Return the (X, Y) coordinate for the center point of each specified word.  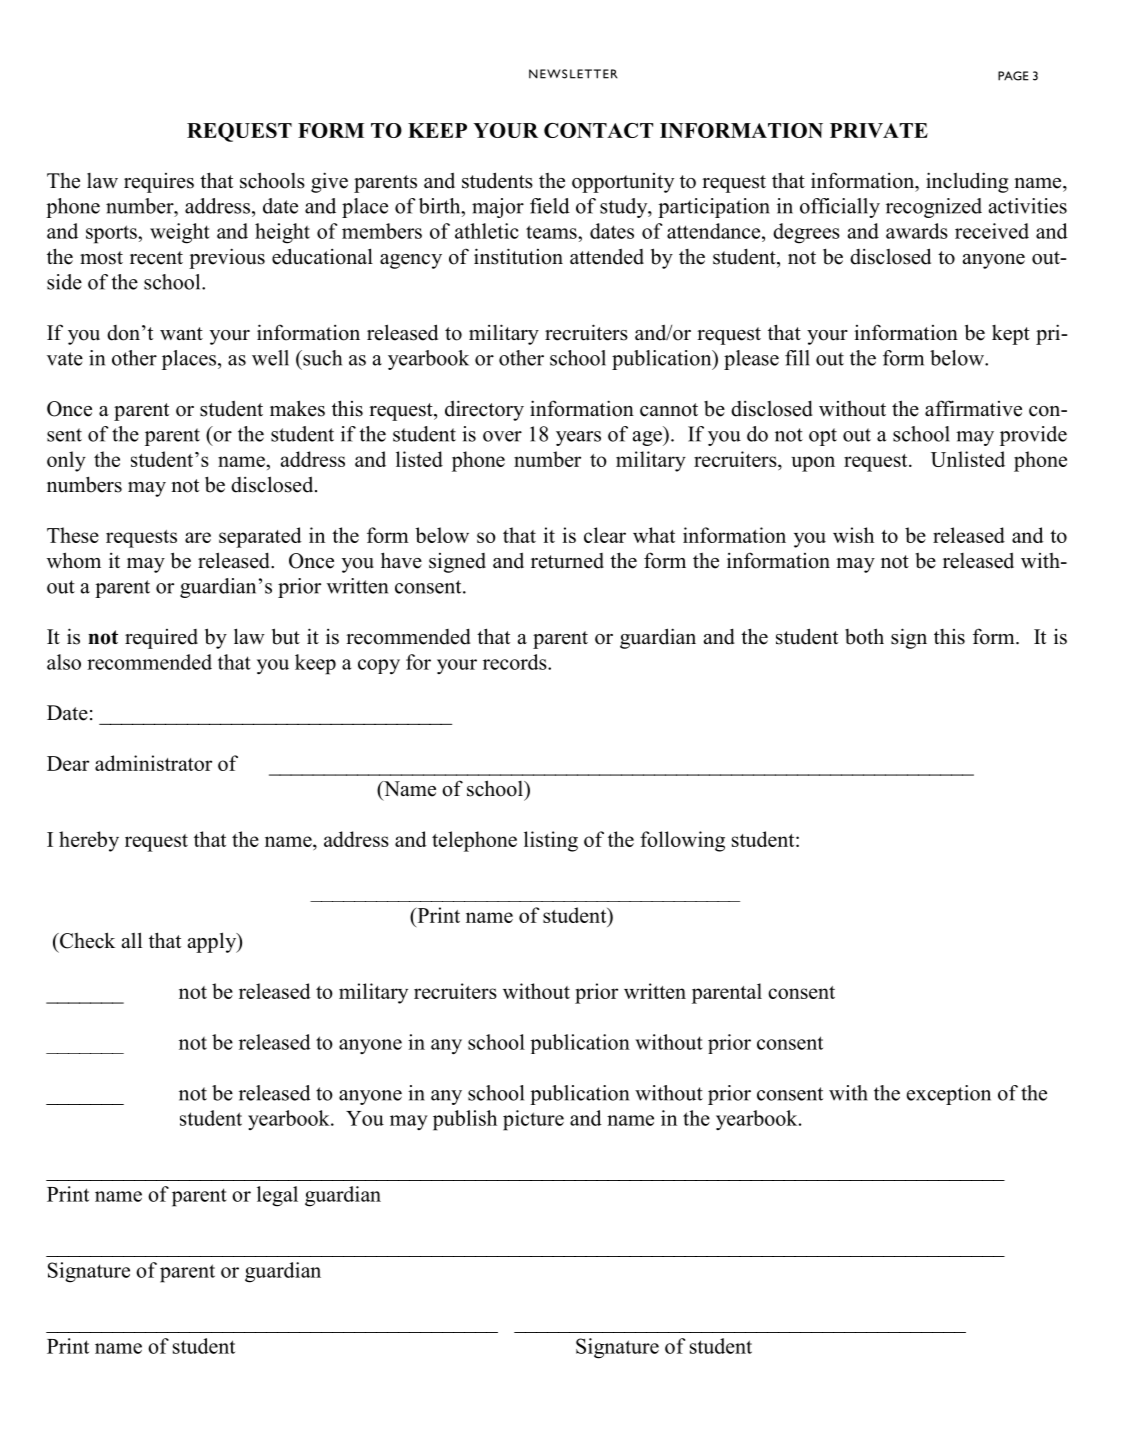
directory (484, 410)
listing (551, 841)
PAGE (1013, 76)
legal (277, 1196)
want (181, 333)
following (682, 841)
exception (949, 1095)
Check (86, 940)
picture (533, 1120)
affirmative (973, 408)
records (516, 662)
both (864, 636)
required (161, 639)
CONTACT (598, 130)
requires (159, 183)
